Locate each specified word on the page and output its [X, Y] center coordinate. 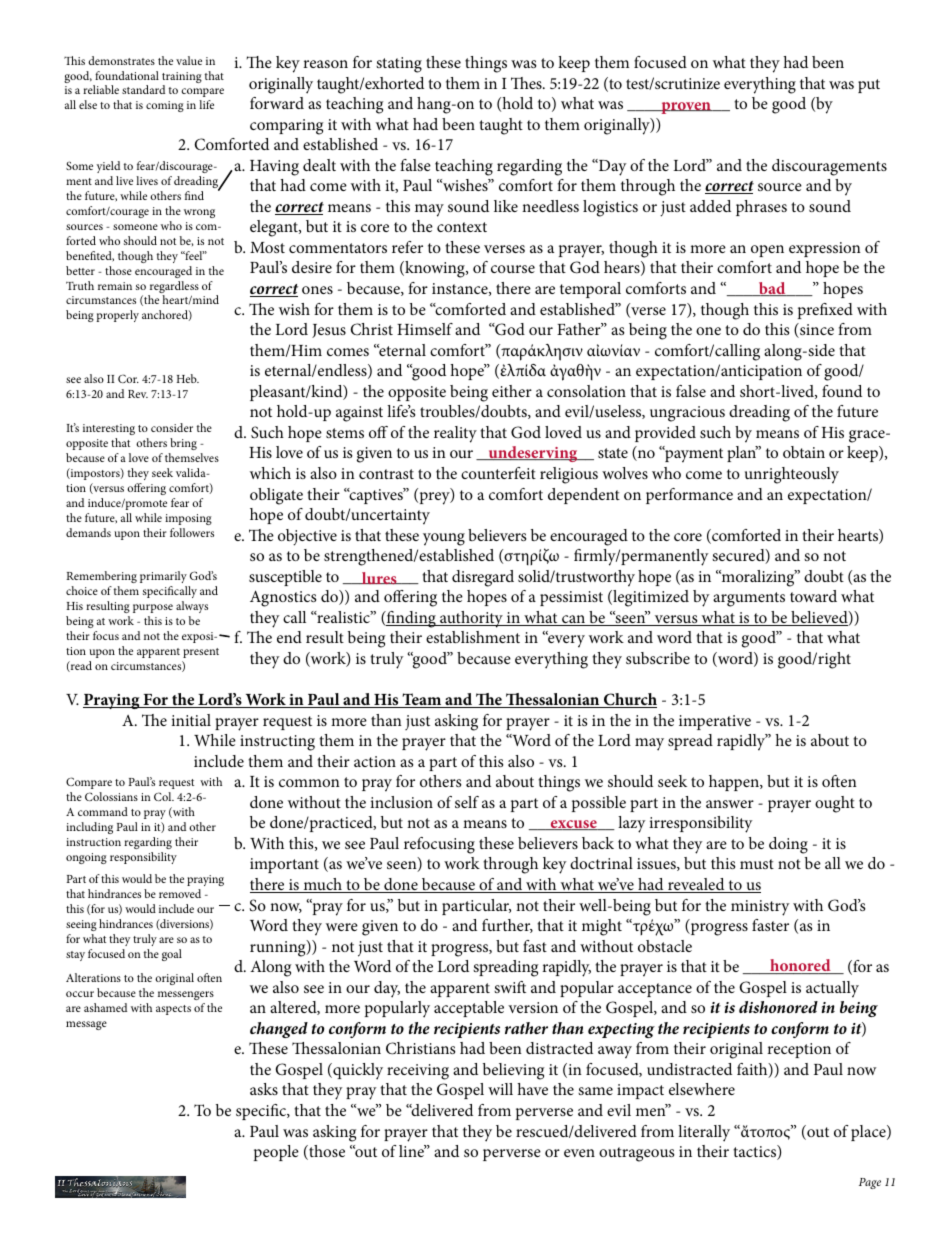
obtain [804, 452]
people [276, 1153]
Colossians [111, 796]
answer [730, 804]
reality [455, 434]
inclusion [401, 802]
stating [399, 65]
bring [183, 444]
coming [165, 106]
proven [686, 108]
